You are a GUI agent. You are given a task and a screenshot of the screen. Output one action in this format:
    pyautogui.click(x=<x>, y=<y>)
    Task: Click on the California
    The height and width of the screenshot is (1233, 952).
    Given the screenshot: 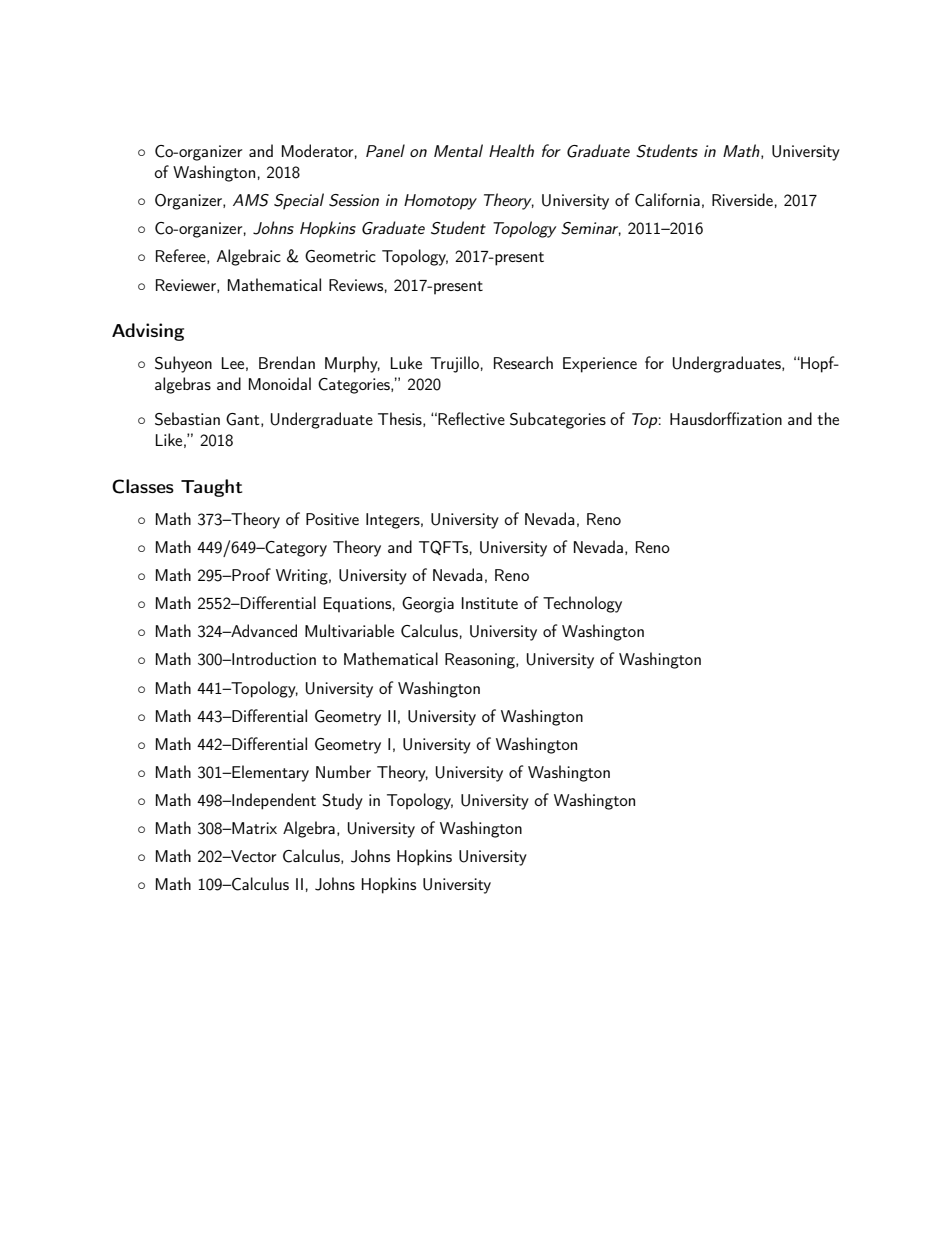 What is the action you would take?
    pyautogui.click(x=667, y=200)
